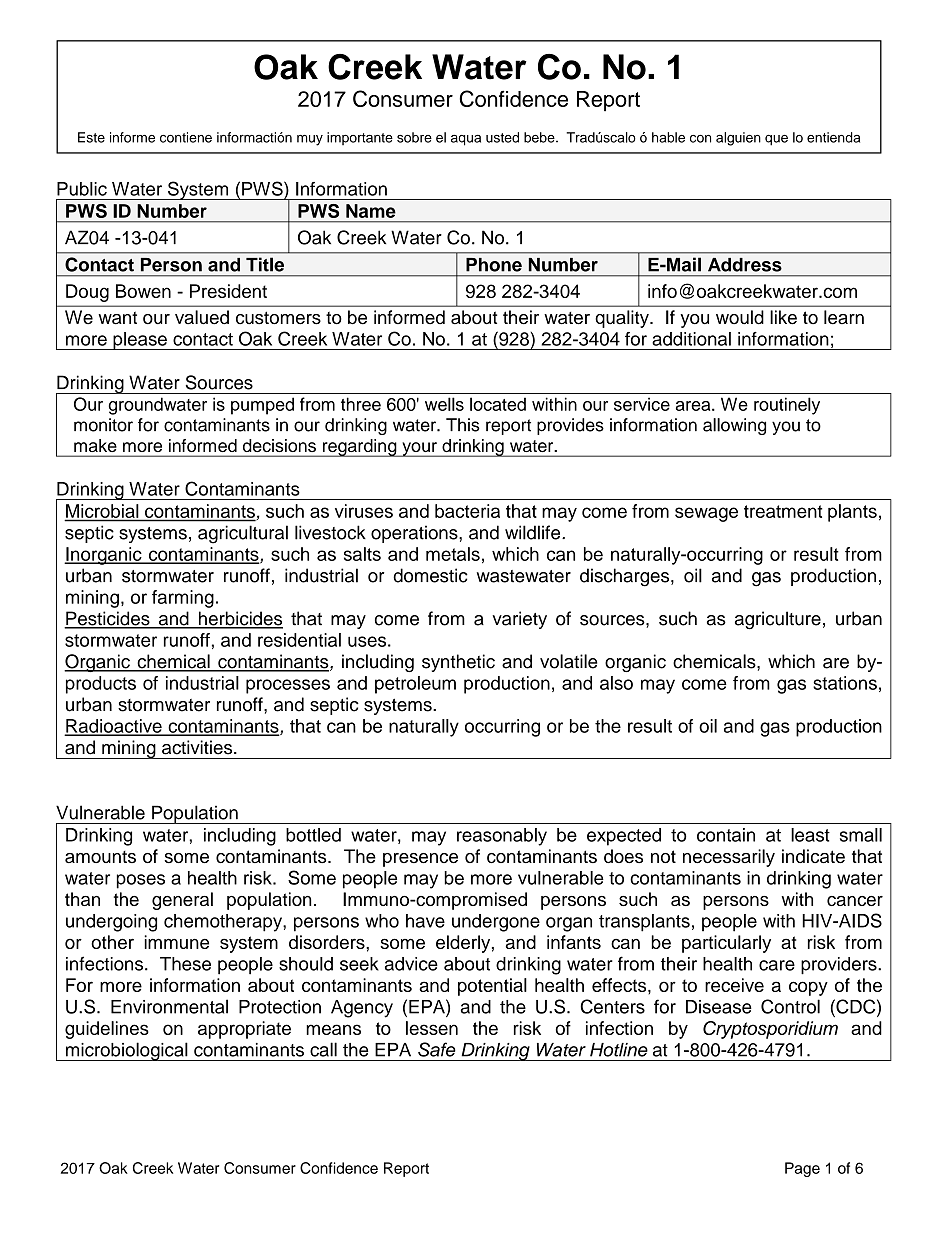  I want to click on This, so click(463, 425).
